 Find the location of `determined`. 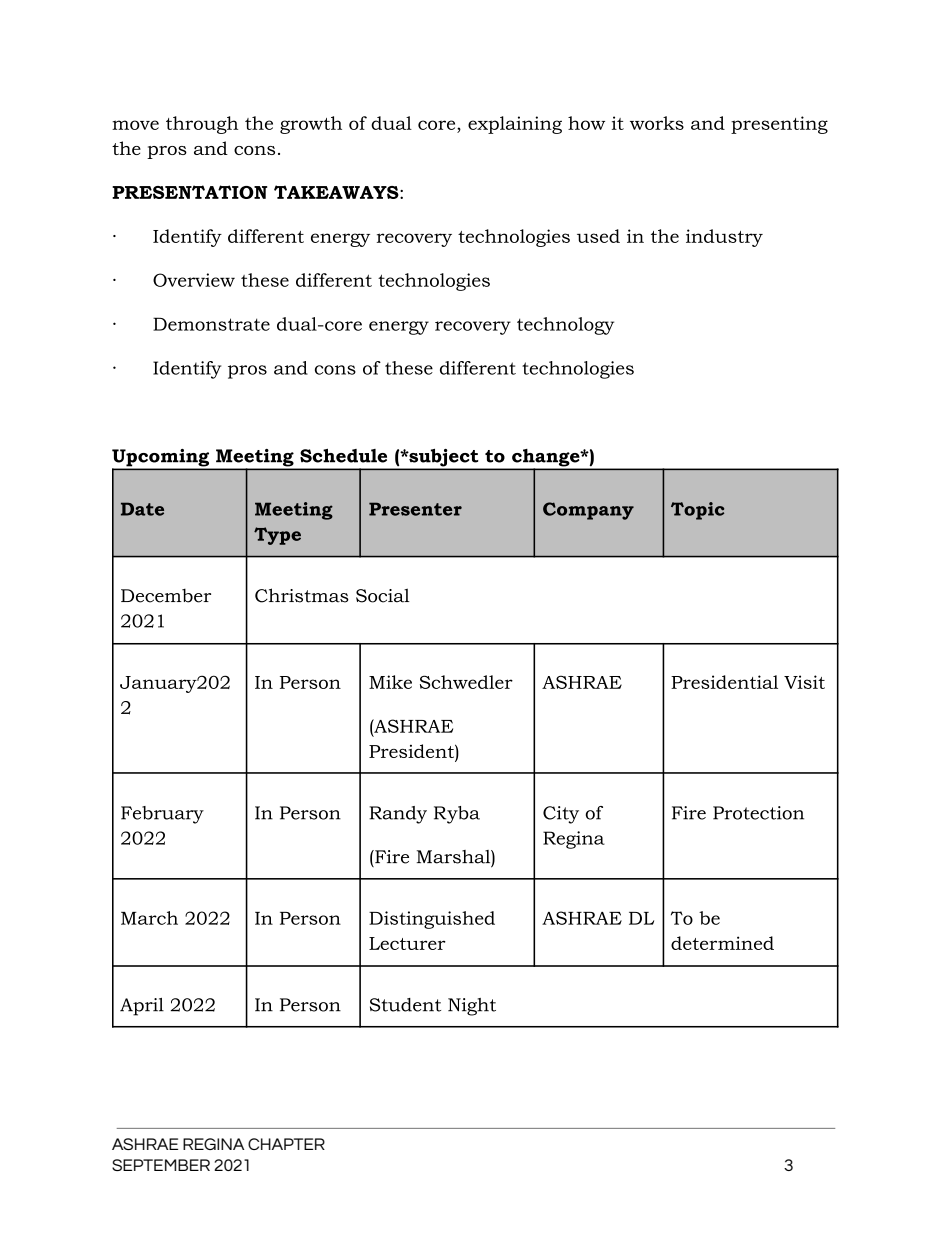

determined is located at coordinates (722, 943).
